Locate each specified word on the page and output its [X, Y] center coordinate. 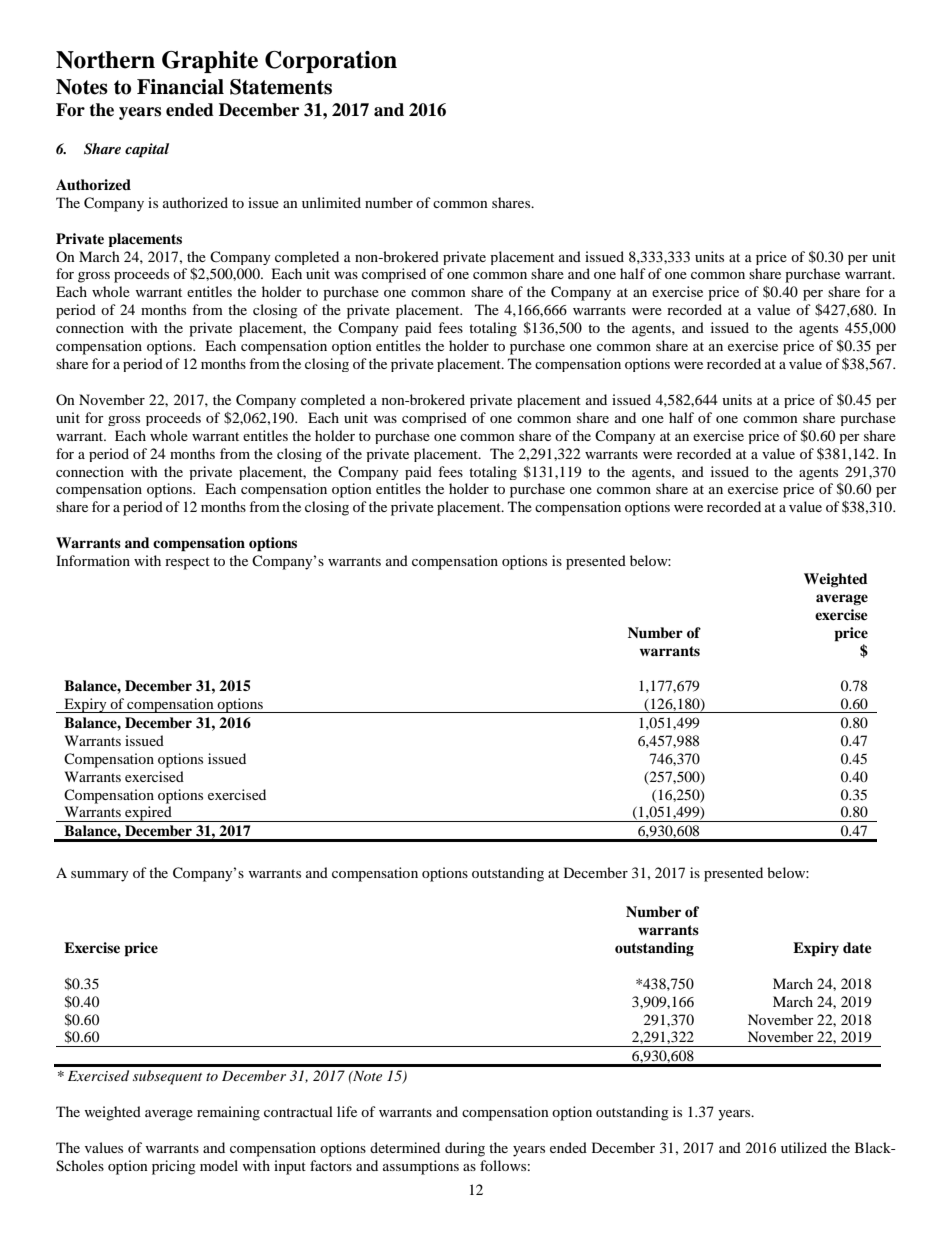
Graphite [210, 62]
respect [187, 563]
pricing [174, 1167]
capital [147, 150]
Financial [180, 87]
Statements [281, 87]
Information [93, 560]
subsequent [167, 1077]
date [857, 947]
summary [100, 876]
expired [148, 814]
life [347, 1111]
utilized [804, 1147]
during [465, 1149]
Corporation [331, 62]
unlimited [331, 202]
